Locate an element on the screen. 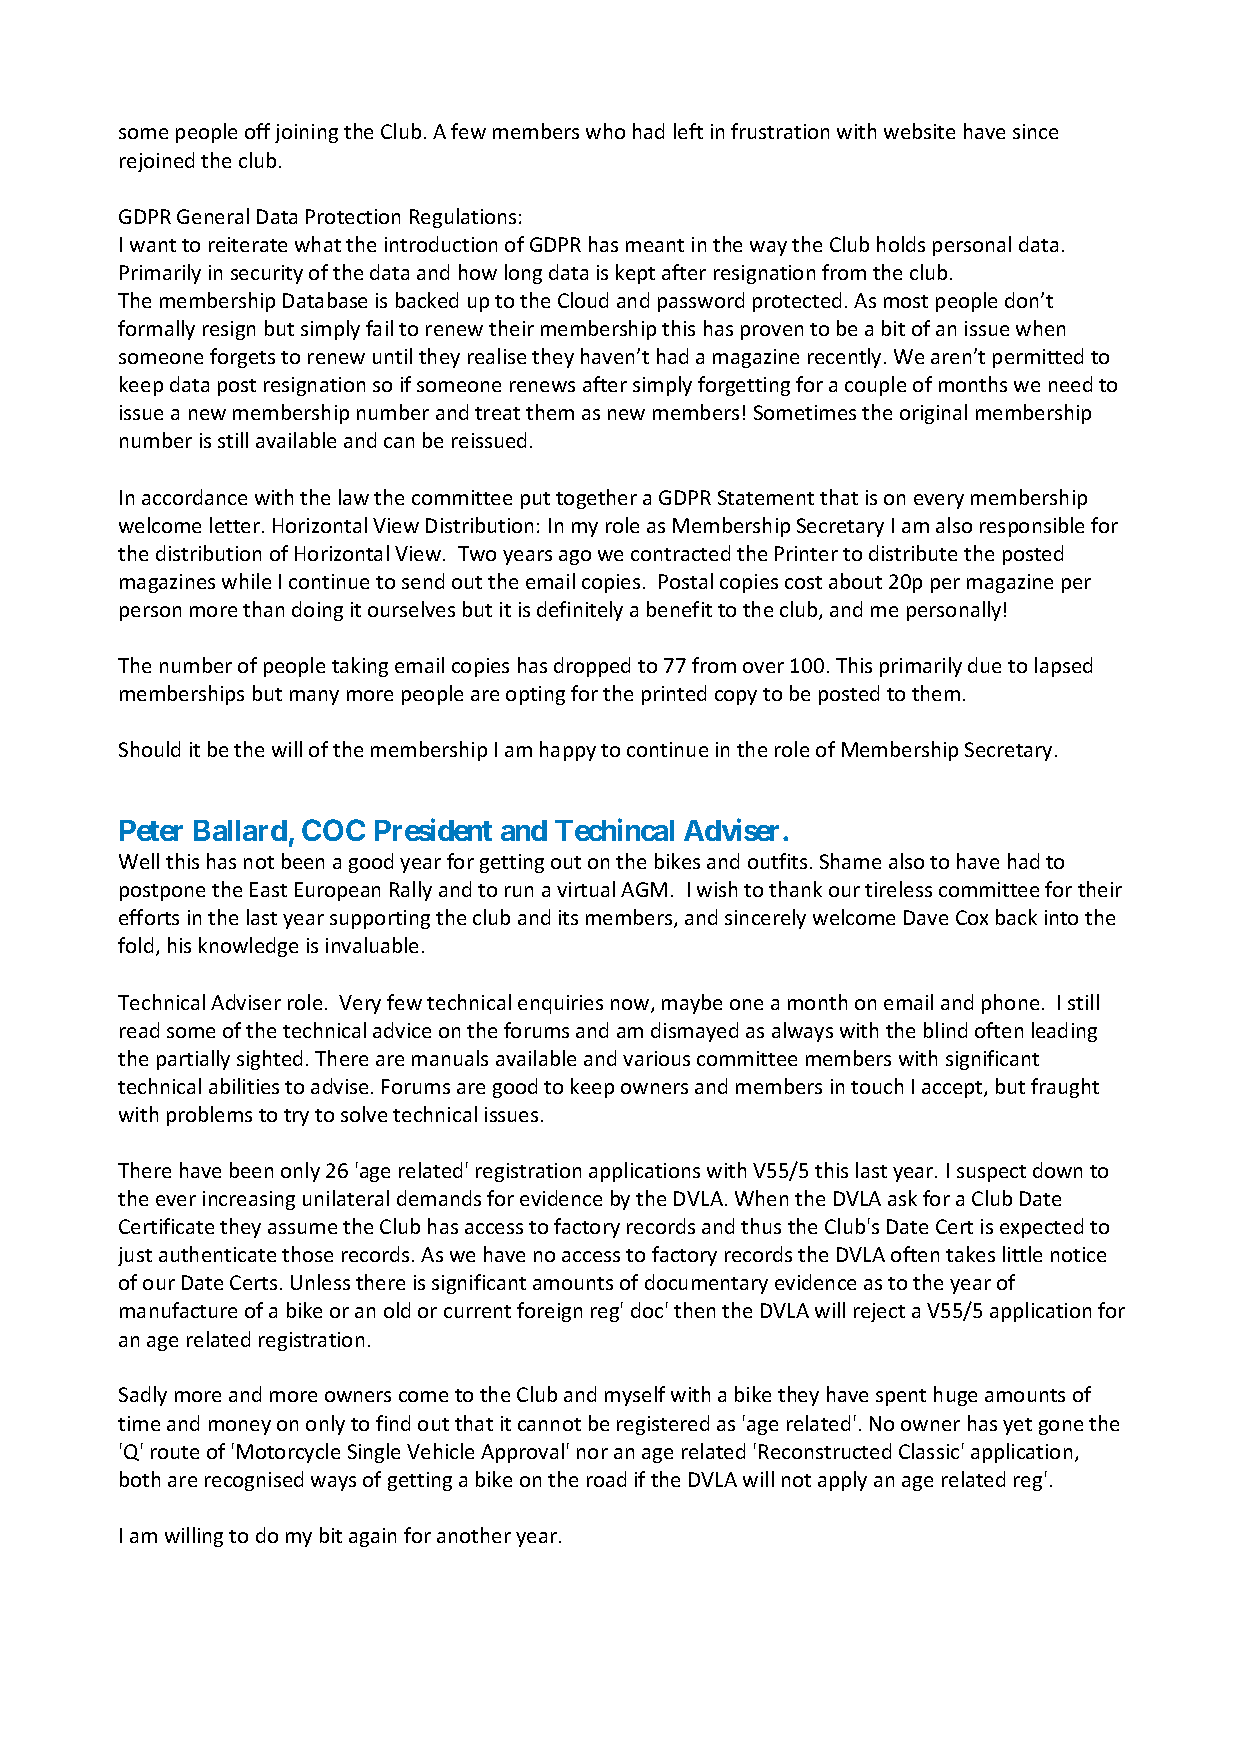 This screenshot has width=1245, height=1760. definitely is located at coordinates (580, 611).
